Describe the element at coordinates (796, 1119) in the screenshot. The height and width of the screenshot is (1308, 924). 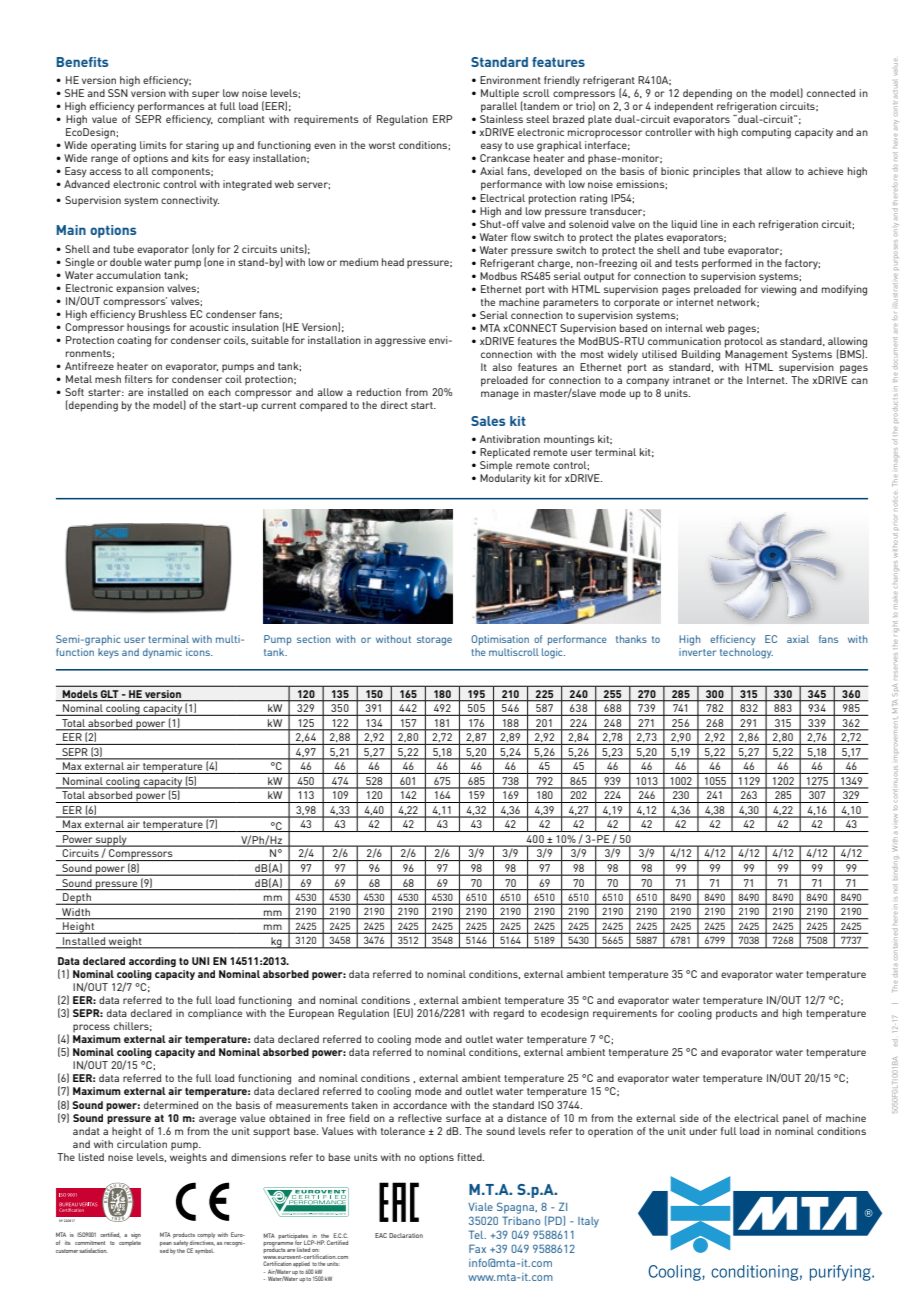
I see `panel` at that location.
